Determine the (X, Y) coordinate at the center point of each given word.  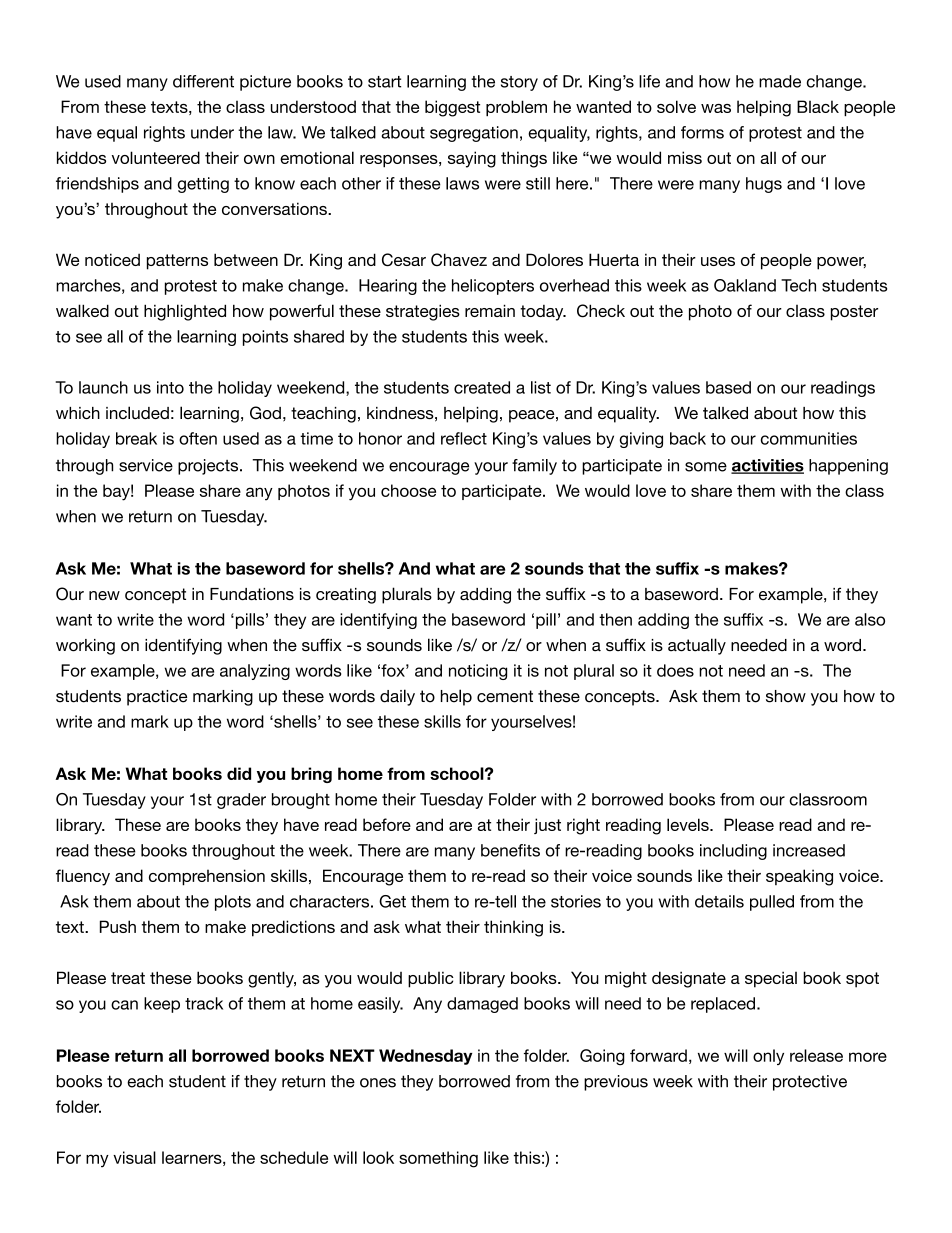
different (203, 81)
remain (490, 310)
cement (505, 696)
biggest (452, 108)
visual (134, 1157)
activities (767, 466)
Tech (798, 285)
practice (157, 698)
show (786, 696)
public (431, 979)
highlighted (185, 312)
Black (818, 106)
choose (408, 490)
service (146, 465)
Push (118, 926)
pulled (772, 903)
